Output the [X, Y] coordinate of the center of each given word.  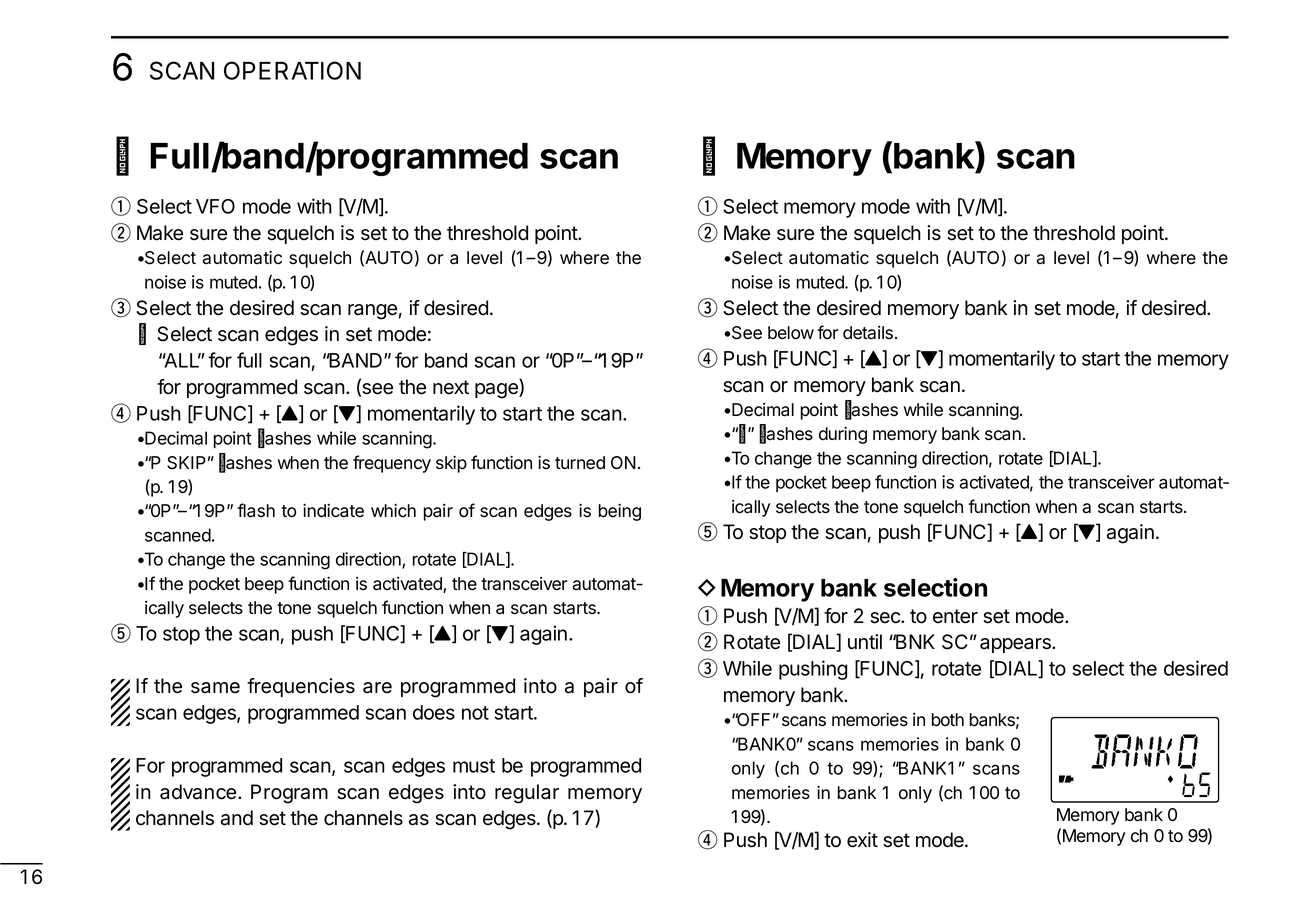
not [475, 713]
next [451, 387]
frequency [392, 464]
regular [527, 794]
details [869, 333]
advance [199, 792]
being [620, 512]
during [843, 435]
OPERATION [292, 70]
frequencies [301, 687]
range [372, 312]
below [791, 333]
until [865, 641]
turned [580, 463]
